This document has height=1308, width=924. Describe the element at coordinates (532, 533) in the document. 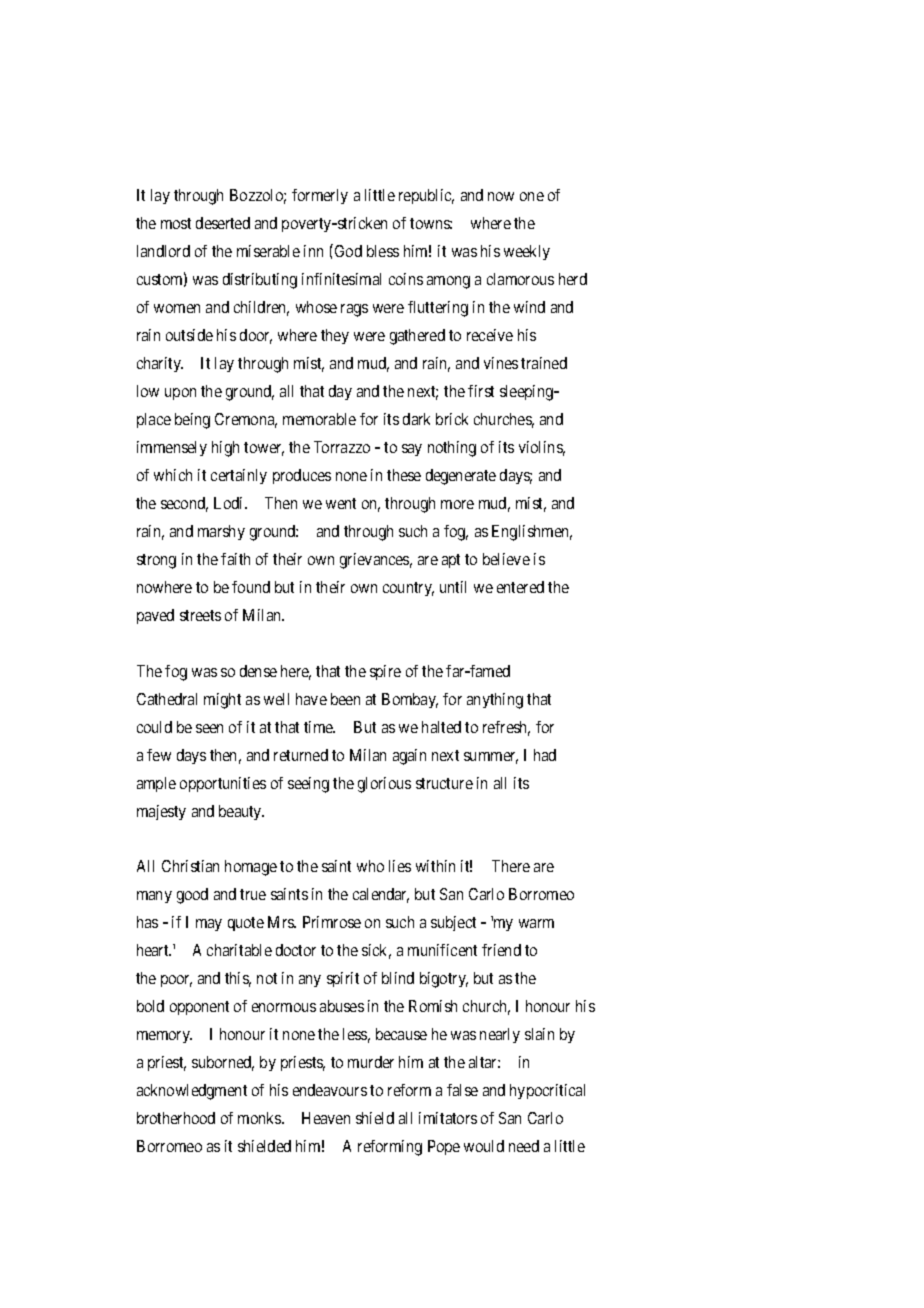

I see `Englishmen` at that location.
